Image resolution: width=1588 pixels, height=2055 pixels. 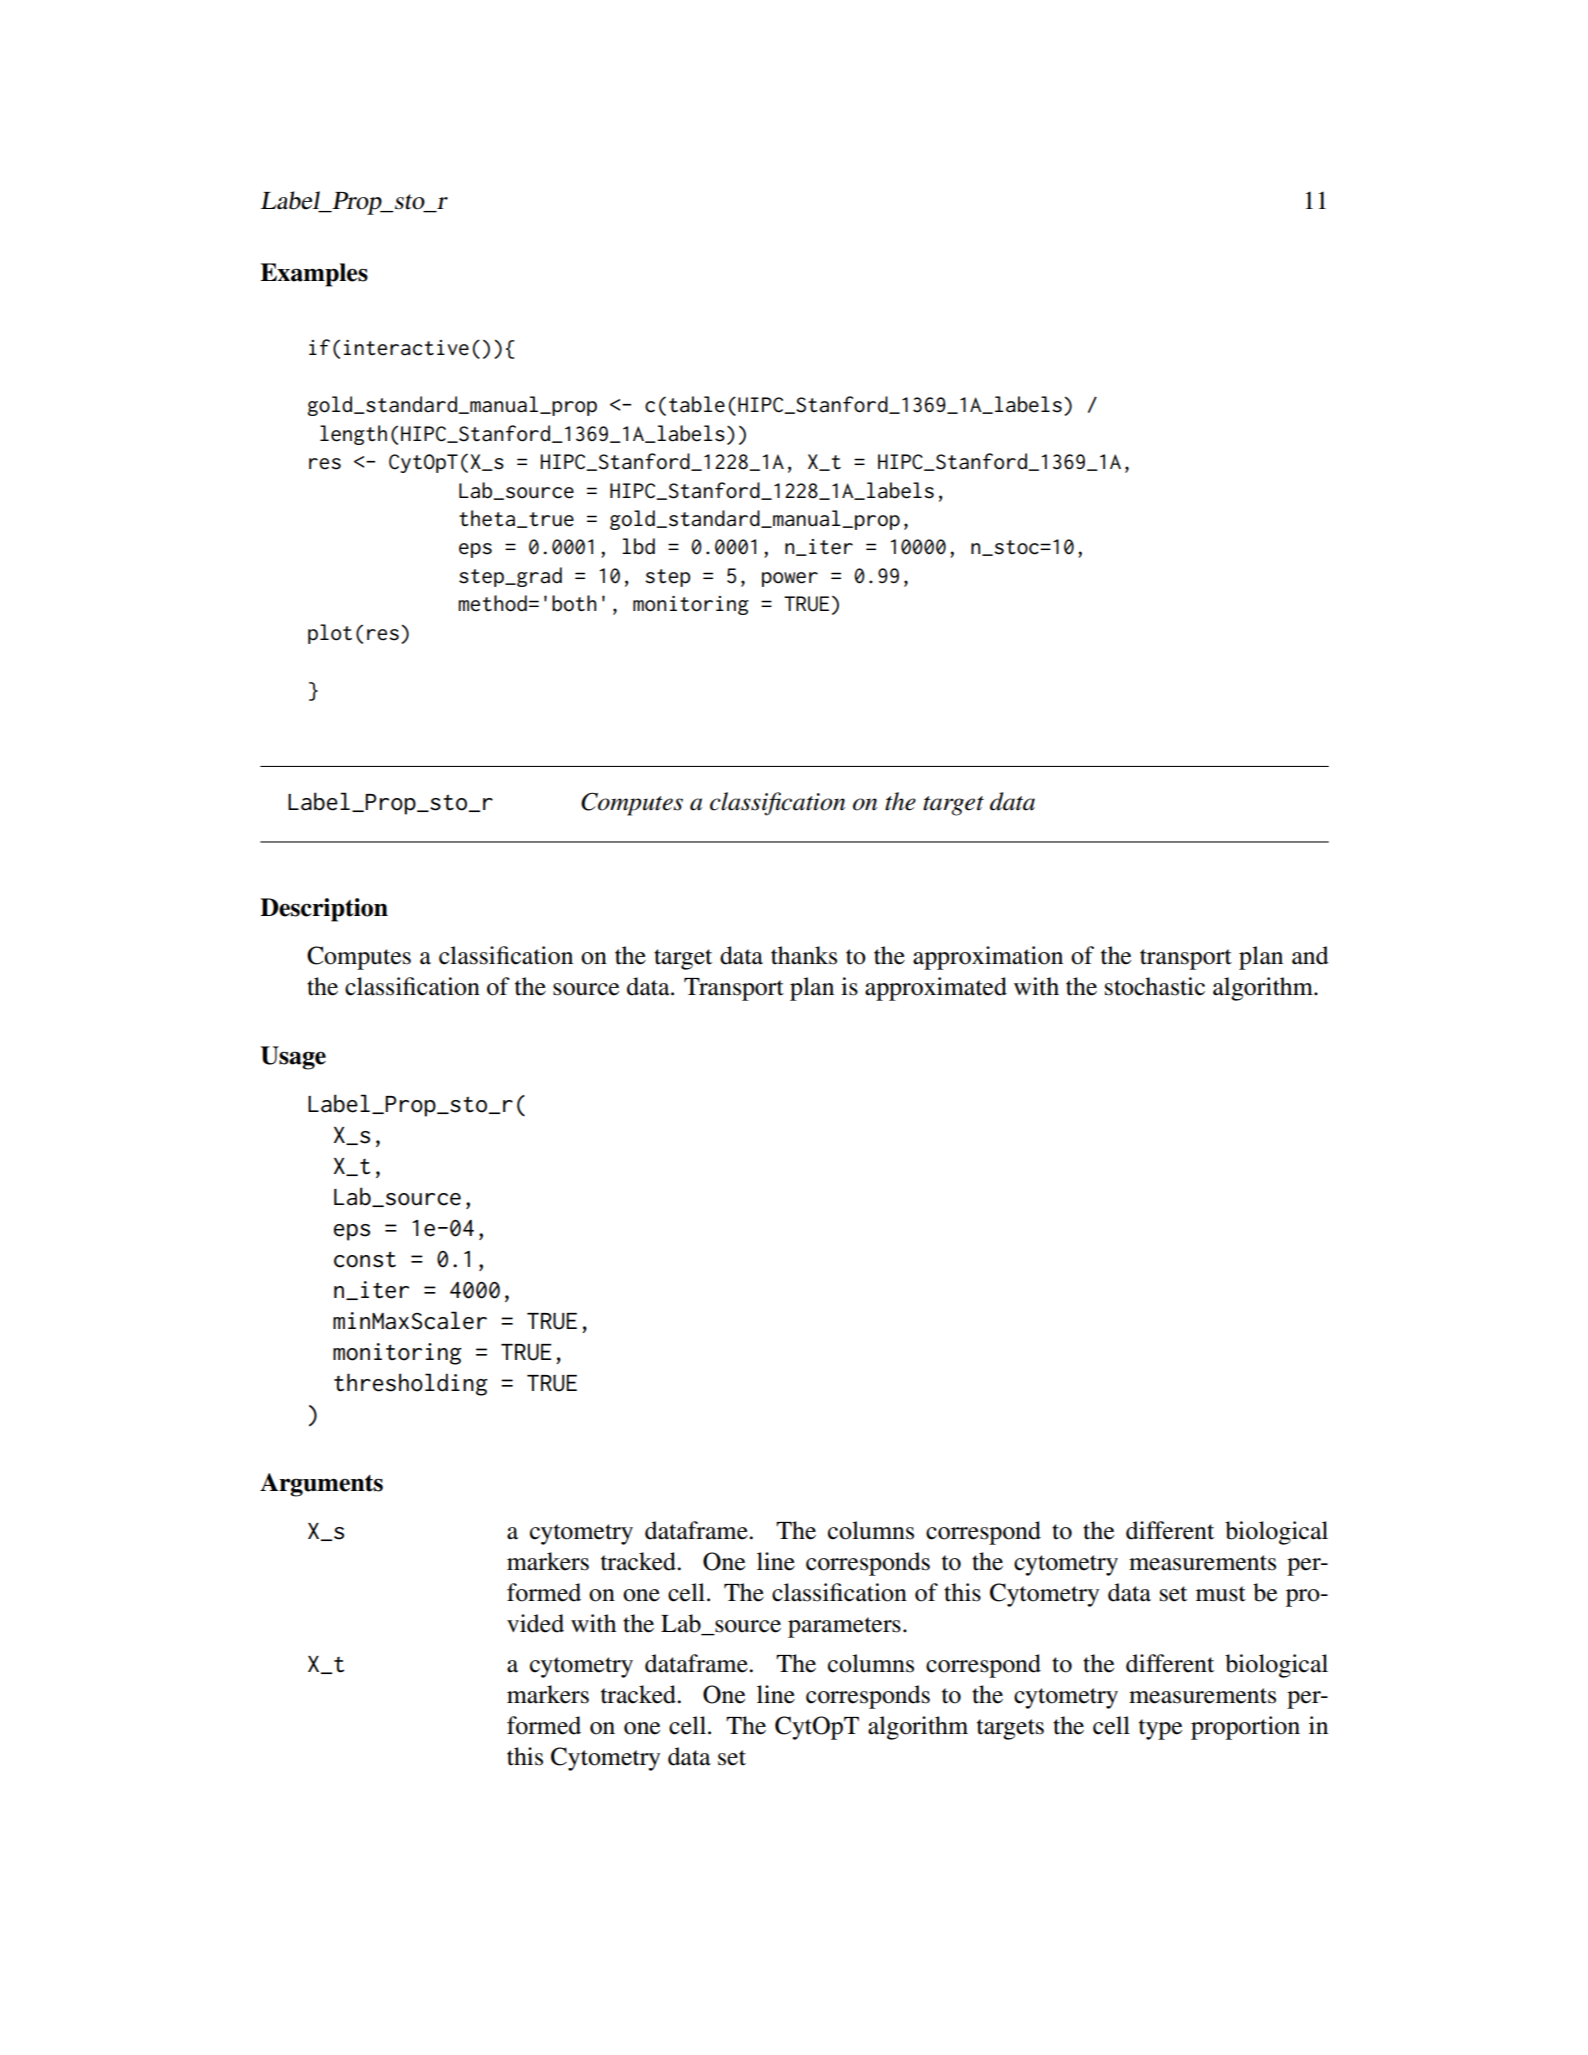 What do you see at coordinates (790, 579) in the document?
I see `power` at bounding box center [790, 579].
